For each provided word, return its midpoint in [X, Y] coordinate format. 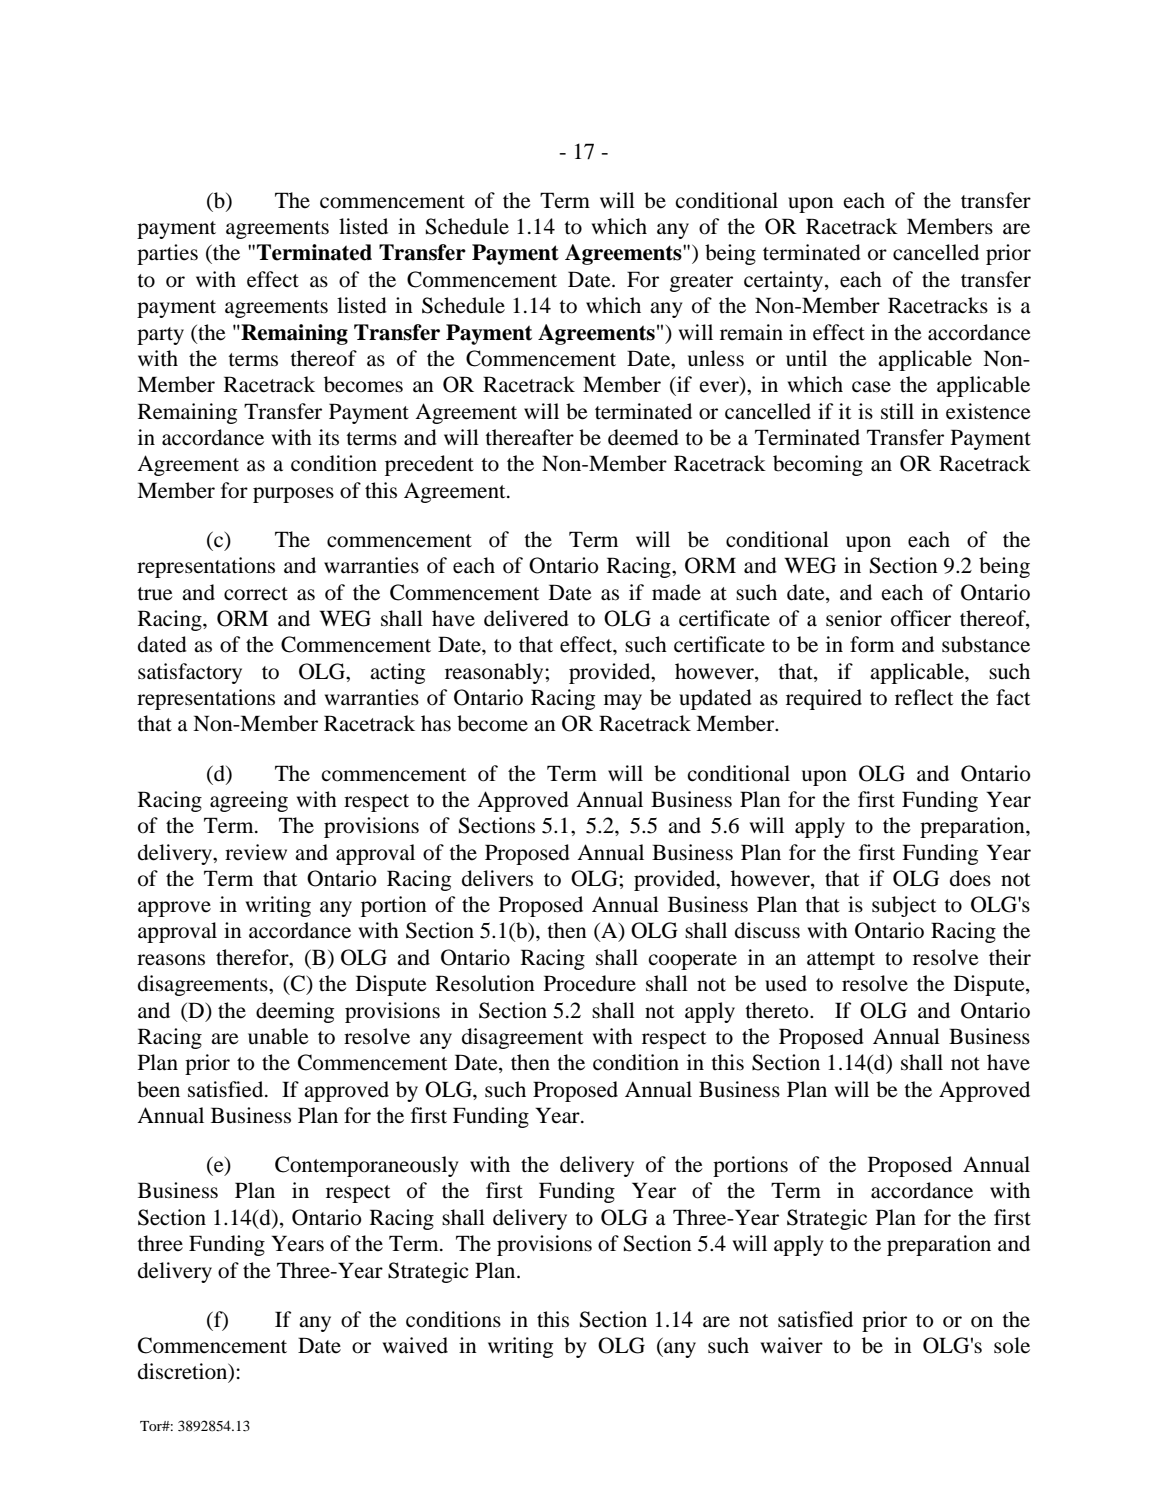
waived [415, 1345]
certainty [785, 281]
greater [701, 283]
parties [167, 254]
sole [1012, 1345]
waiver [792, 1345]
